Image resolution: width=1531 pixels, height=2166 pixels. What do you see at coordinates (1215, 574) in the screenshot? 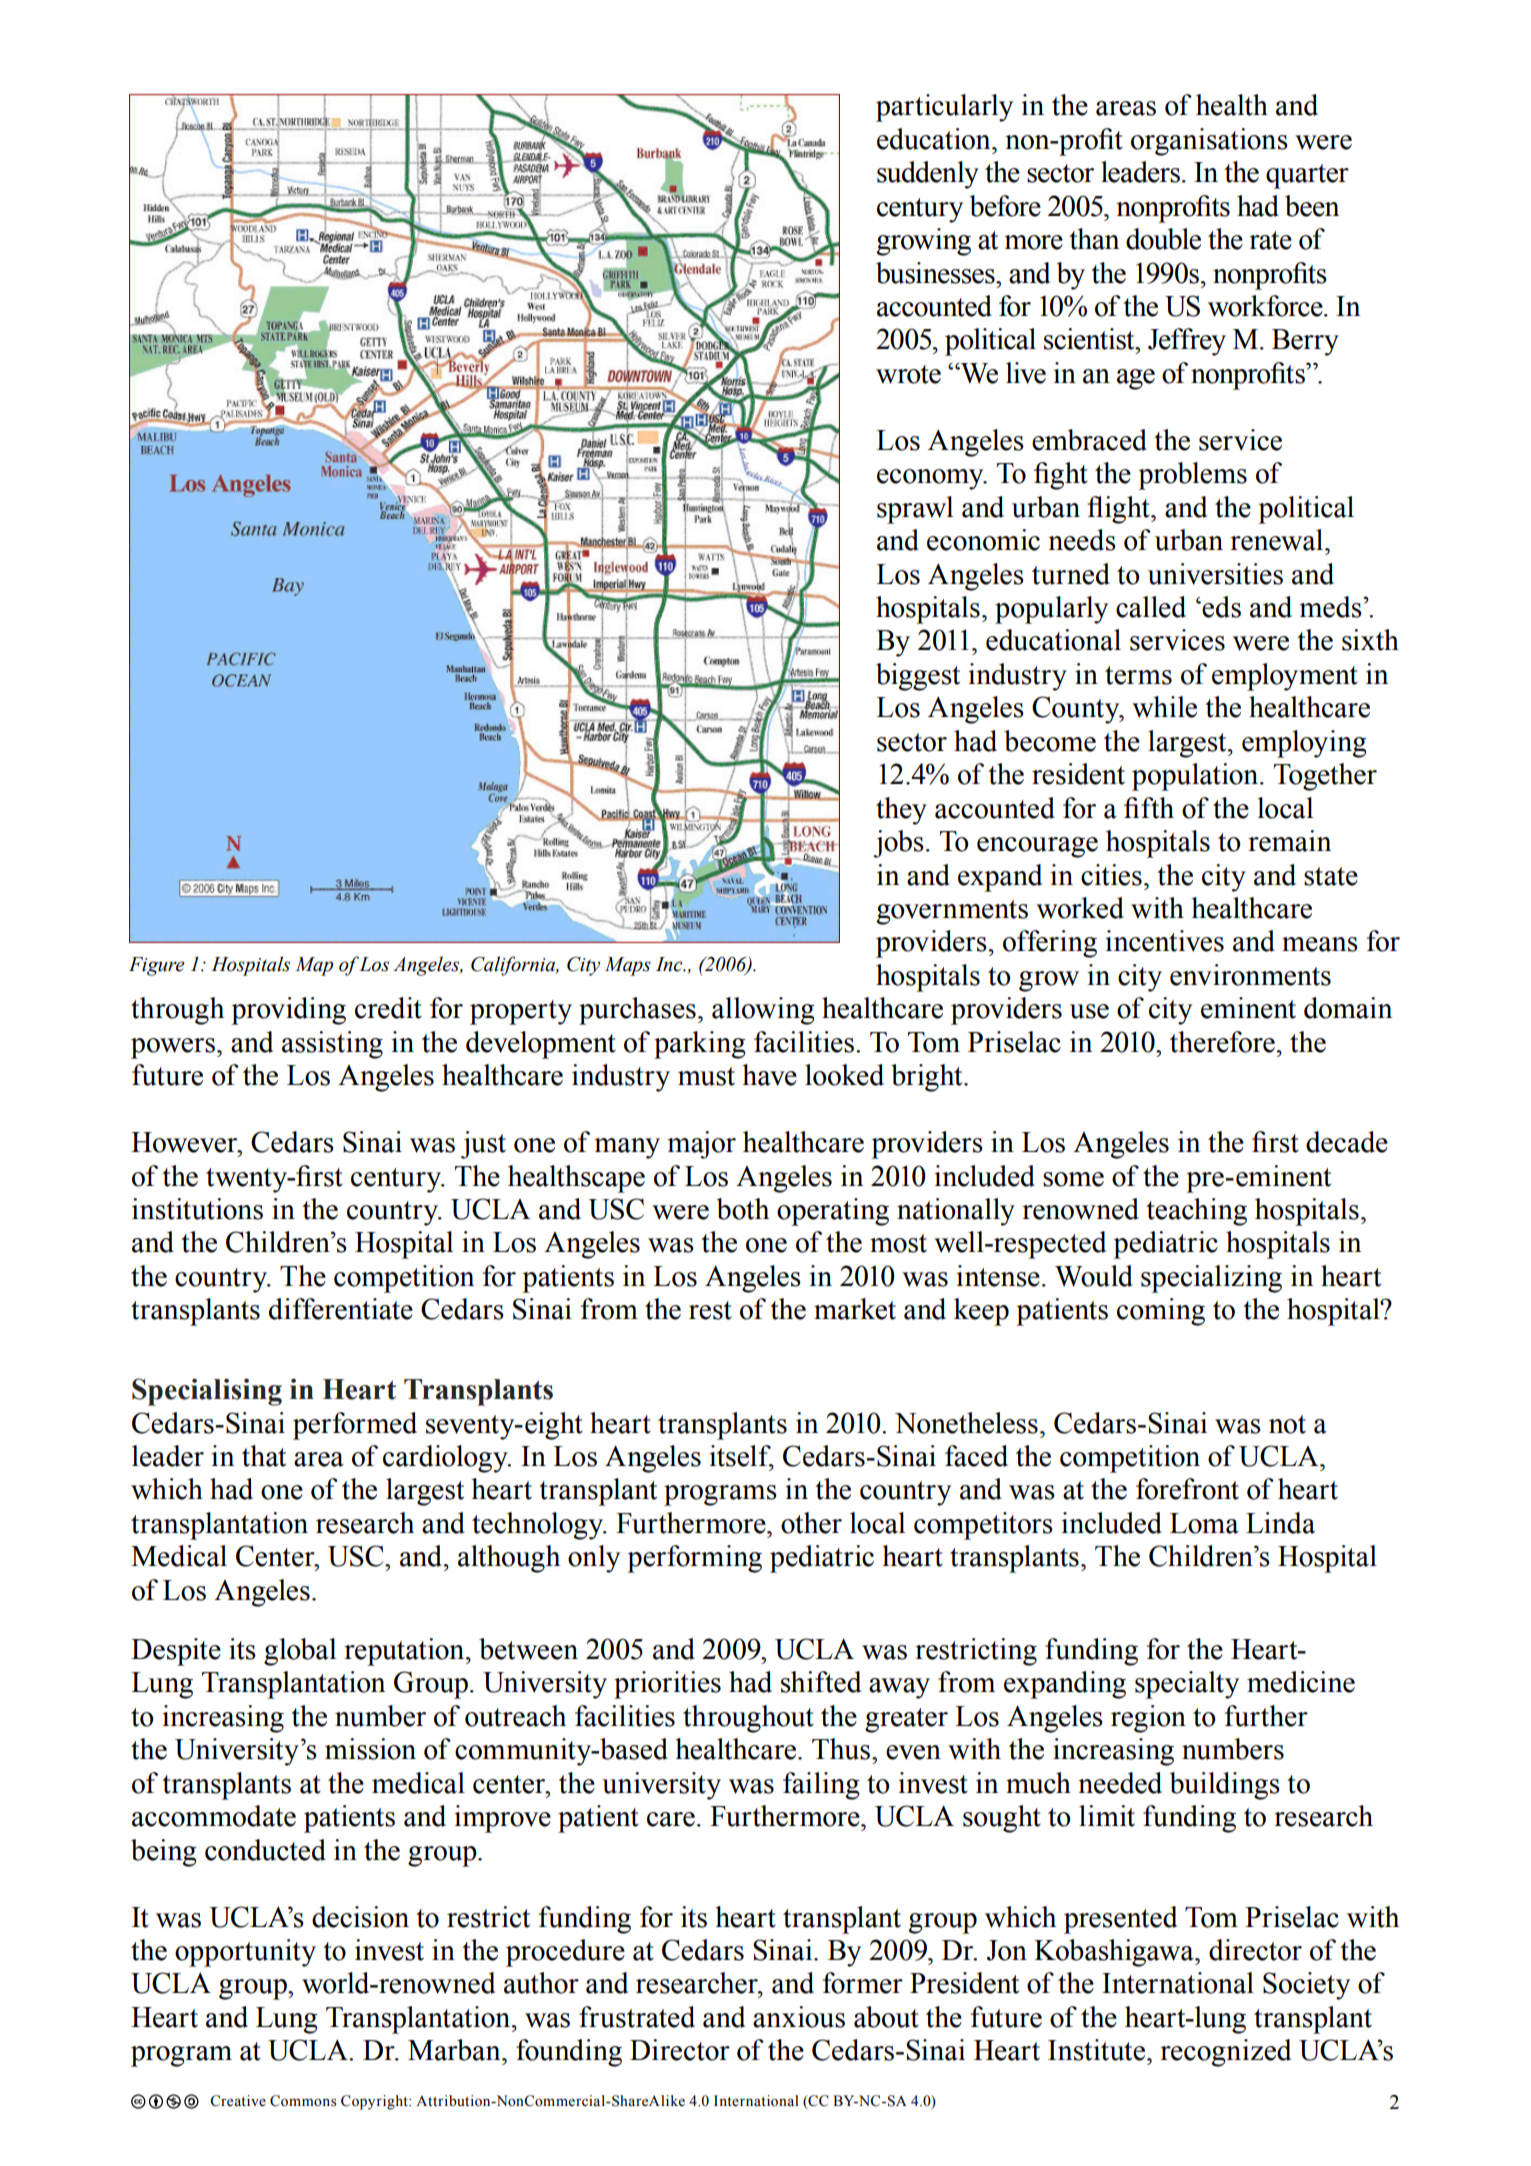
I see `universities` at bounding box center [1215, 574].
